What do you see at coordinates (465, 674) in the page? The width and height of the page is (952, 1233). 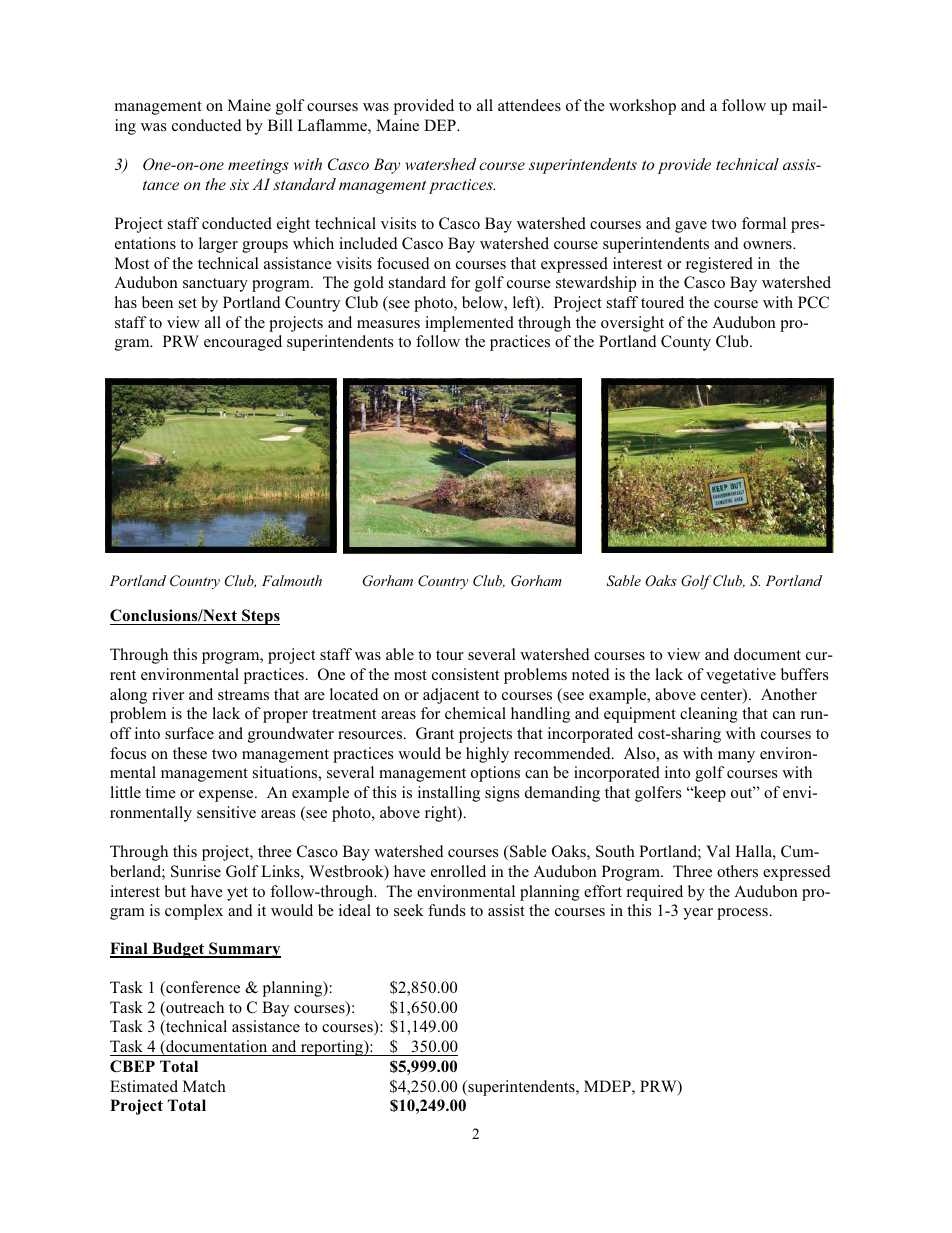 I see `consistent` at bounding box center [465, 674].
